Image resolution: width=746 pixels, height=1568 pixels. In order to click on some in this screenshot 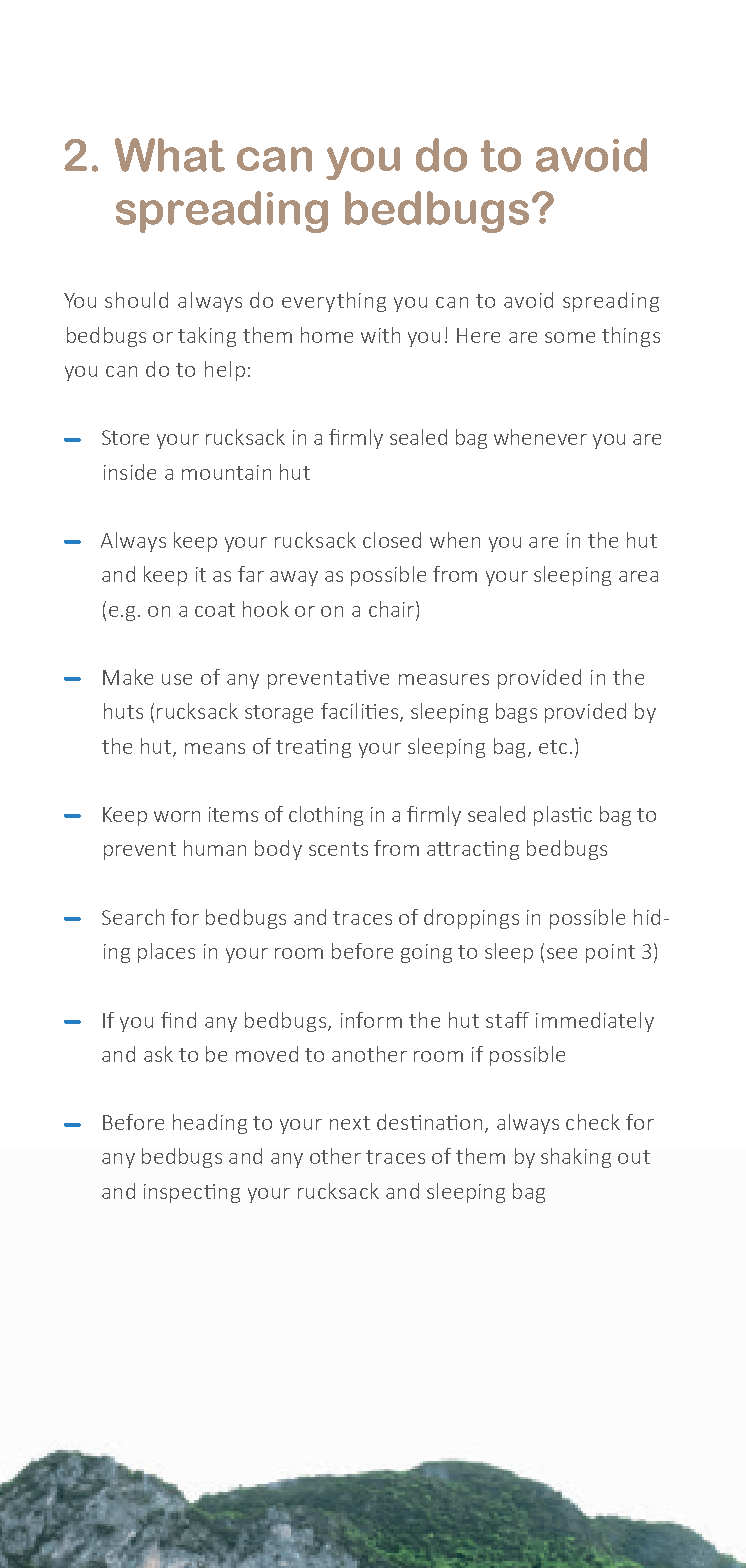, I will do `click(570, 337)`.
